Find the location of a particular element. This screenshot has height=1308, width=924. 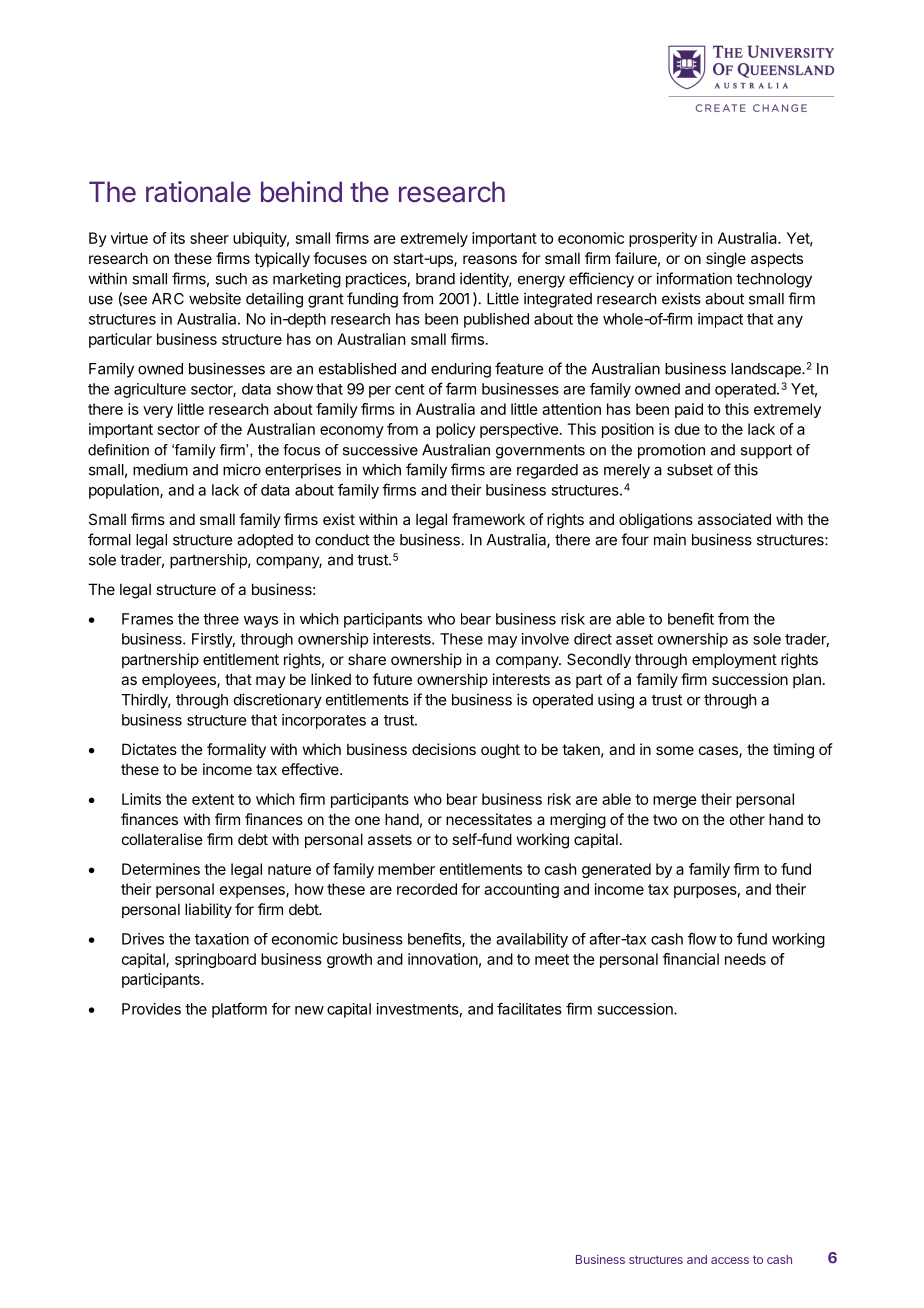

single is located at coordinates (726, 260).
